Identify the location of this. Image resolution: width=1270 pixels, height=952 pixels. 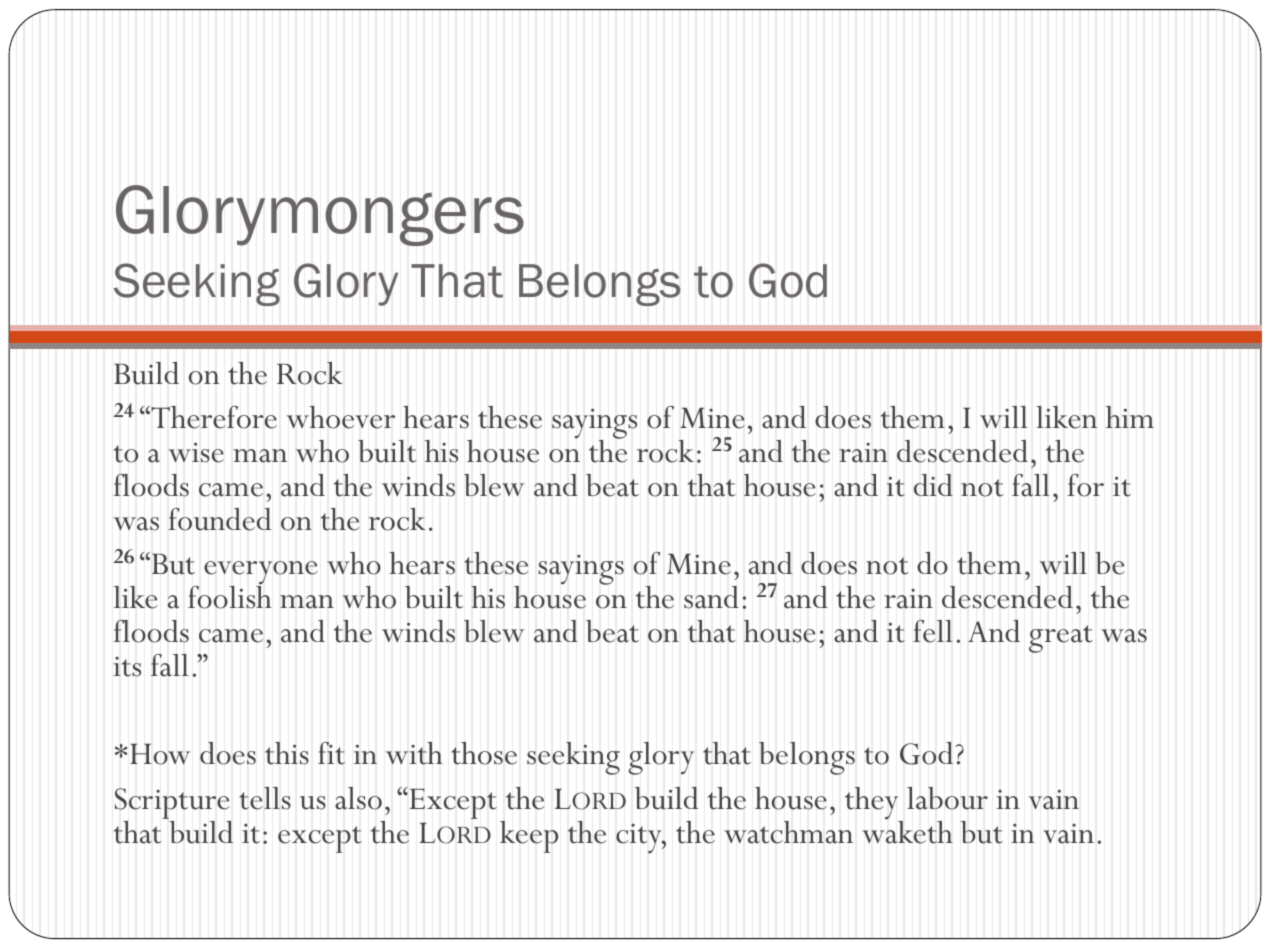
(287, 753).
